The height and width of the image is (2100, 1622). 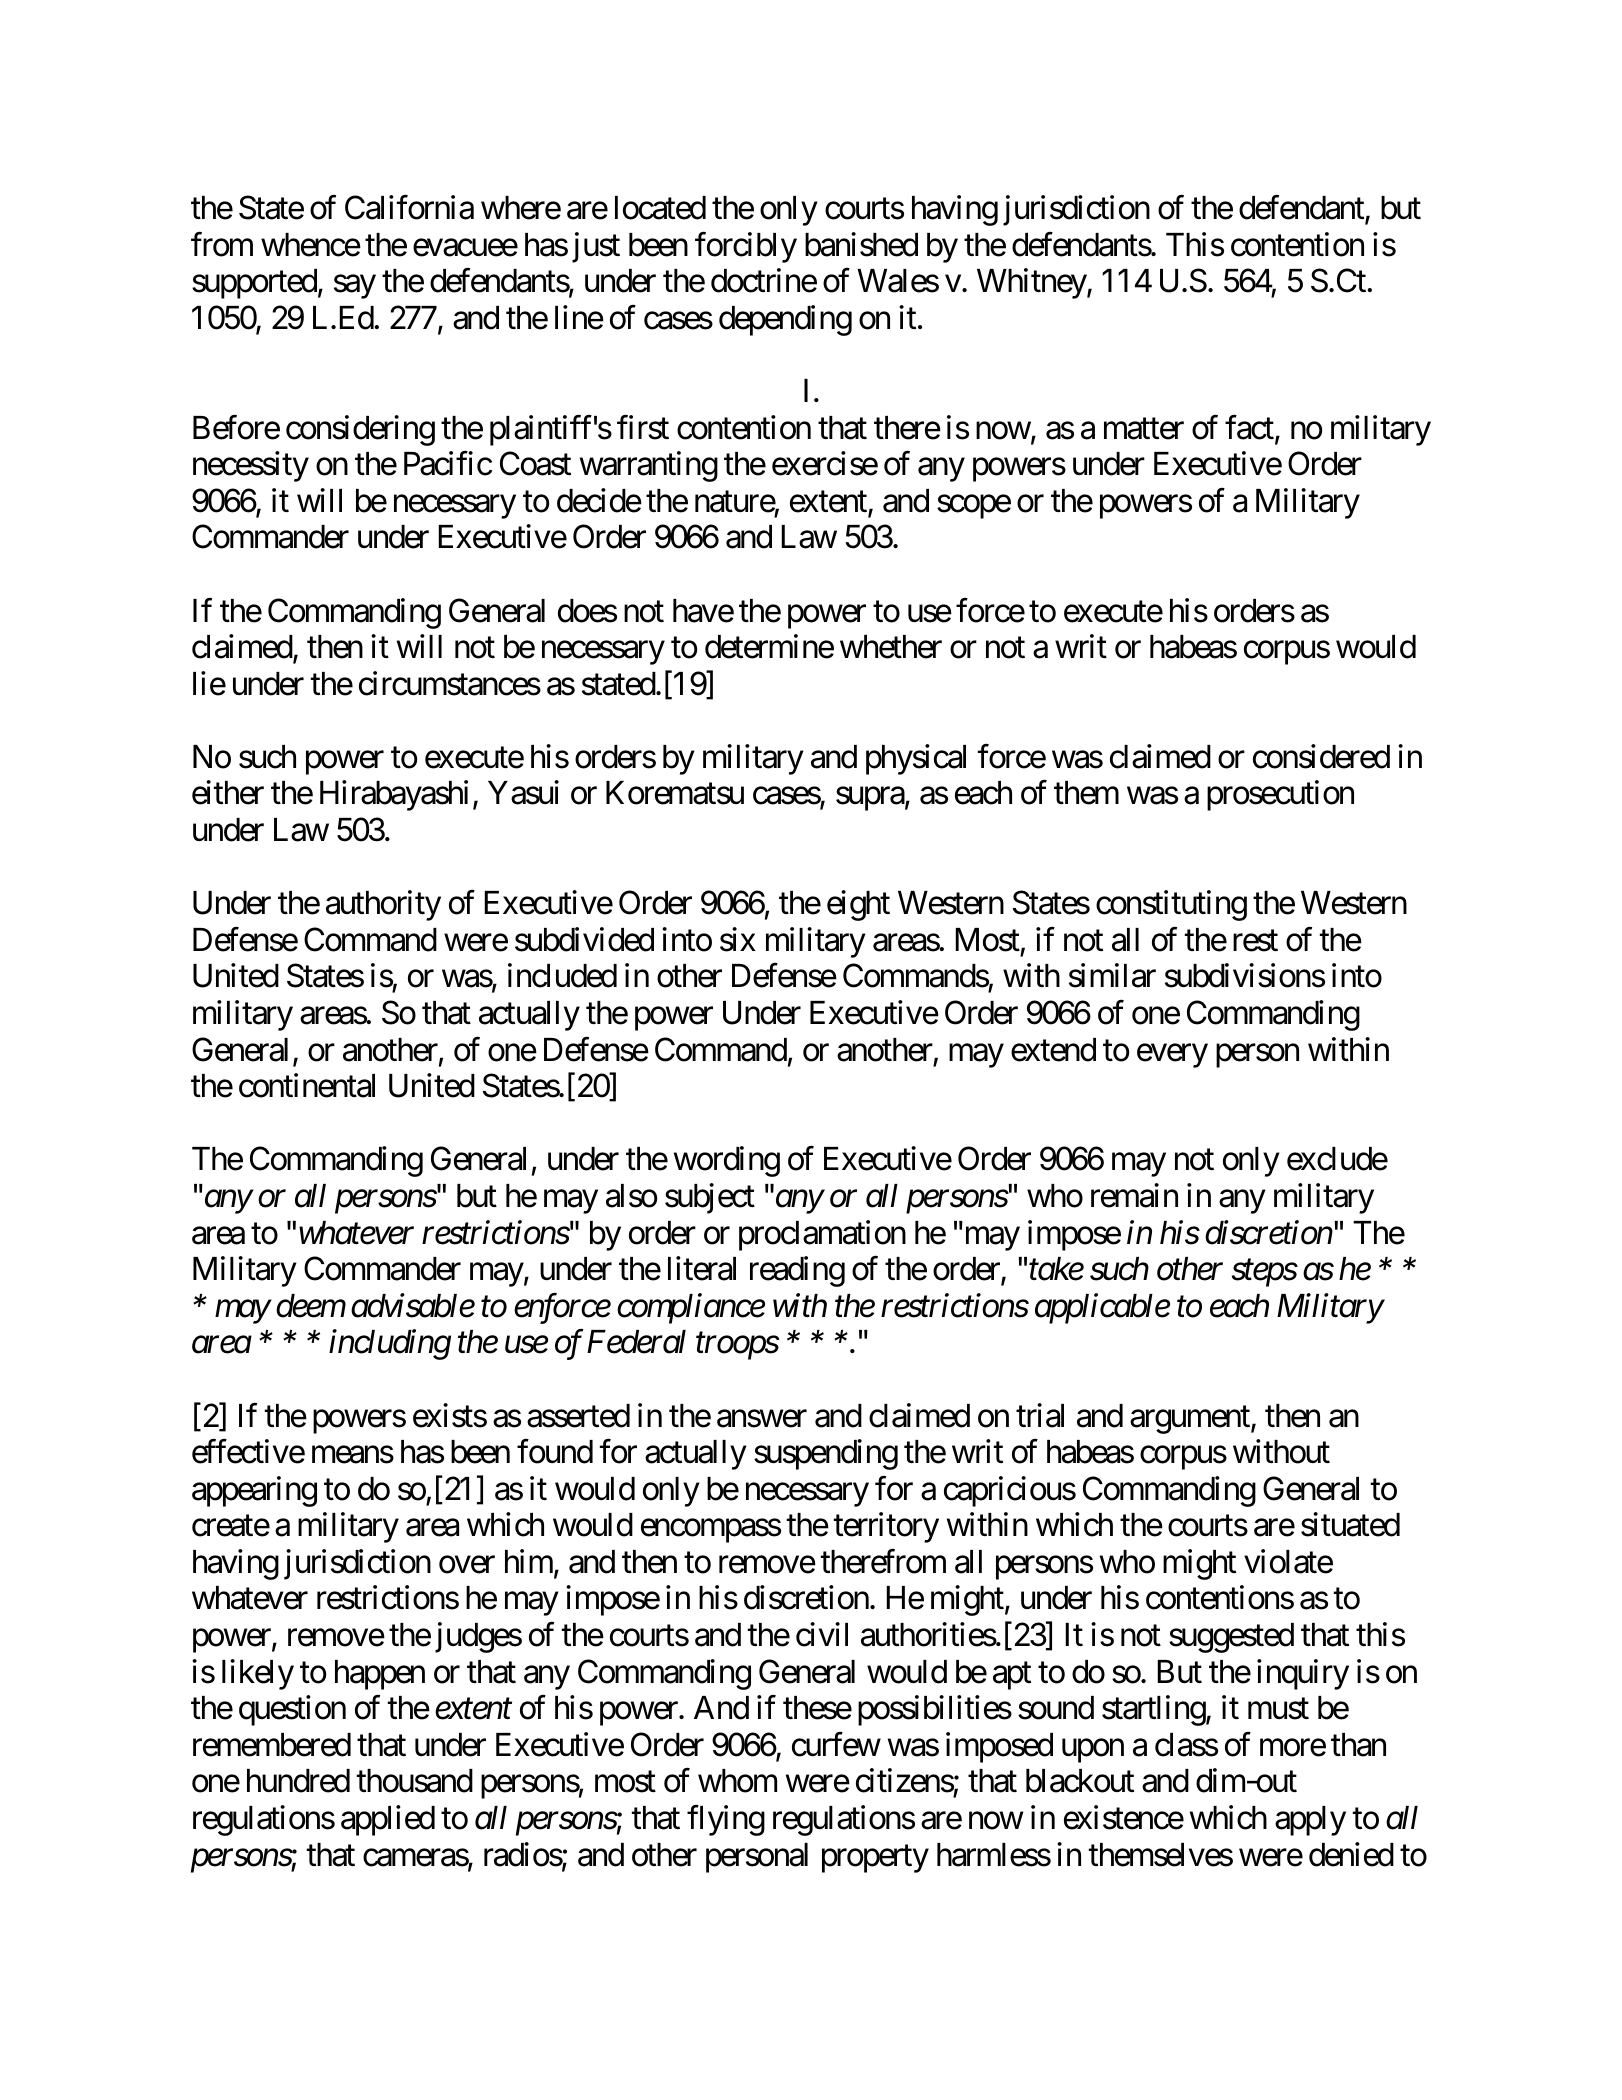 I want to click on prosecution, so click(x=1280, y=796).
